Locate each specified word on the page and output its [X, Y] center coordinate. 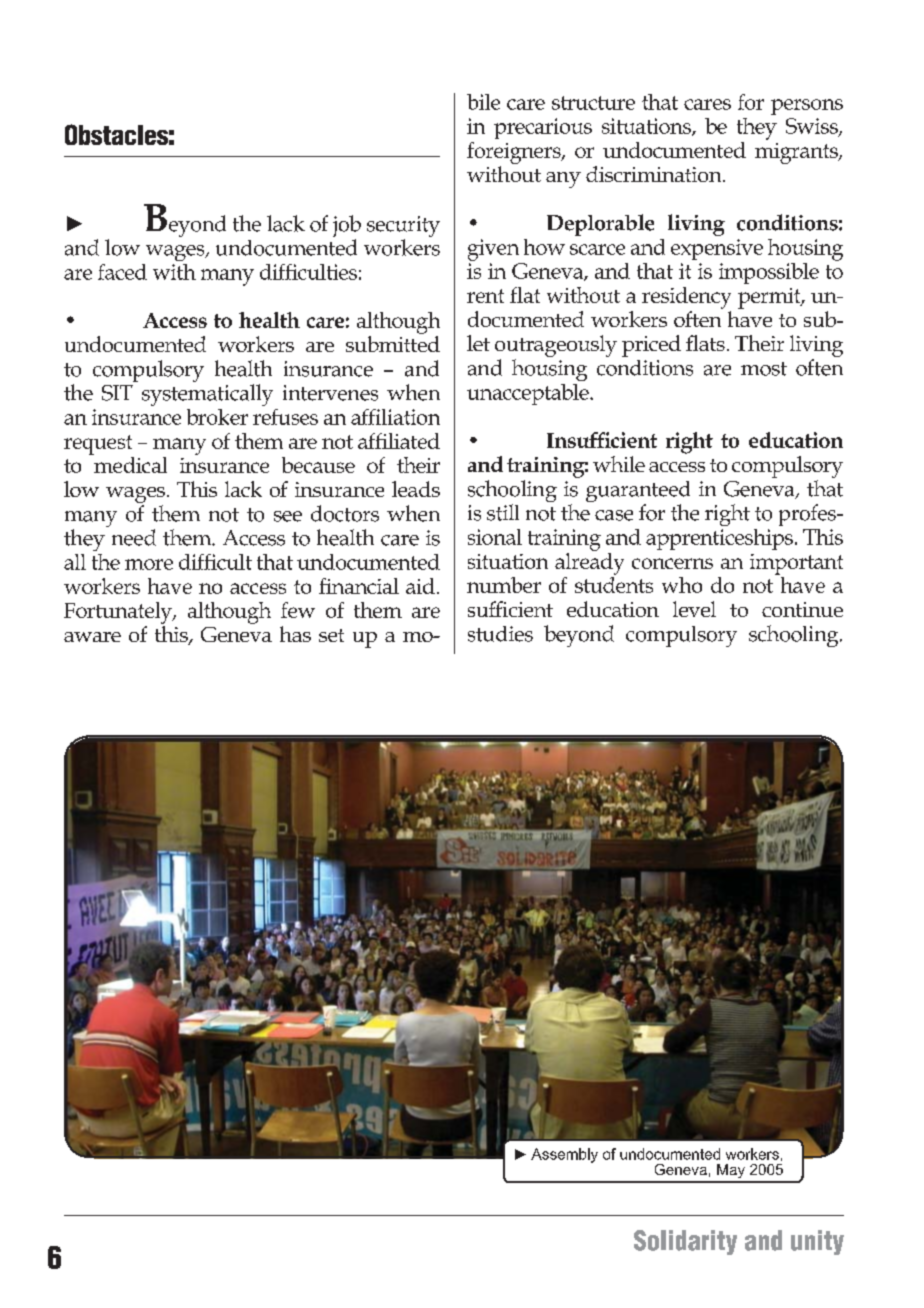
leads [416, 489]
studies [500, 634]
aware [92, 637]
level [694, 609]
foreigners [515, 153]
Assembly [564, 1155]
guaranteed [638, 493]
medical [129, 463]
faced [122, 272]
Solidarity [685, 1242]
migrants [797, 153]
